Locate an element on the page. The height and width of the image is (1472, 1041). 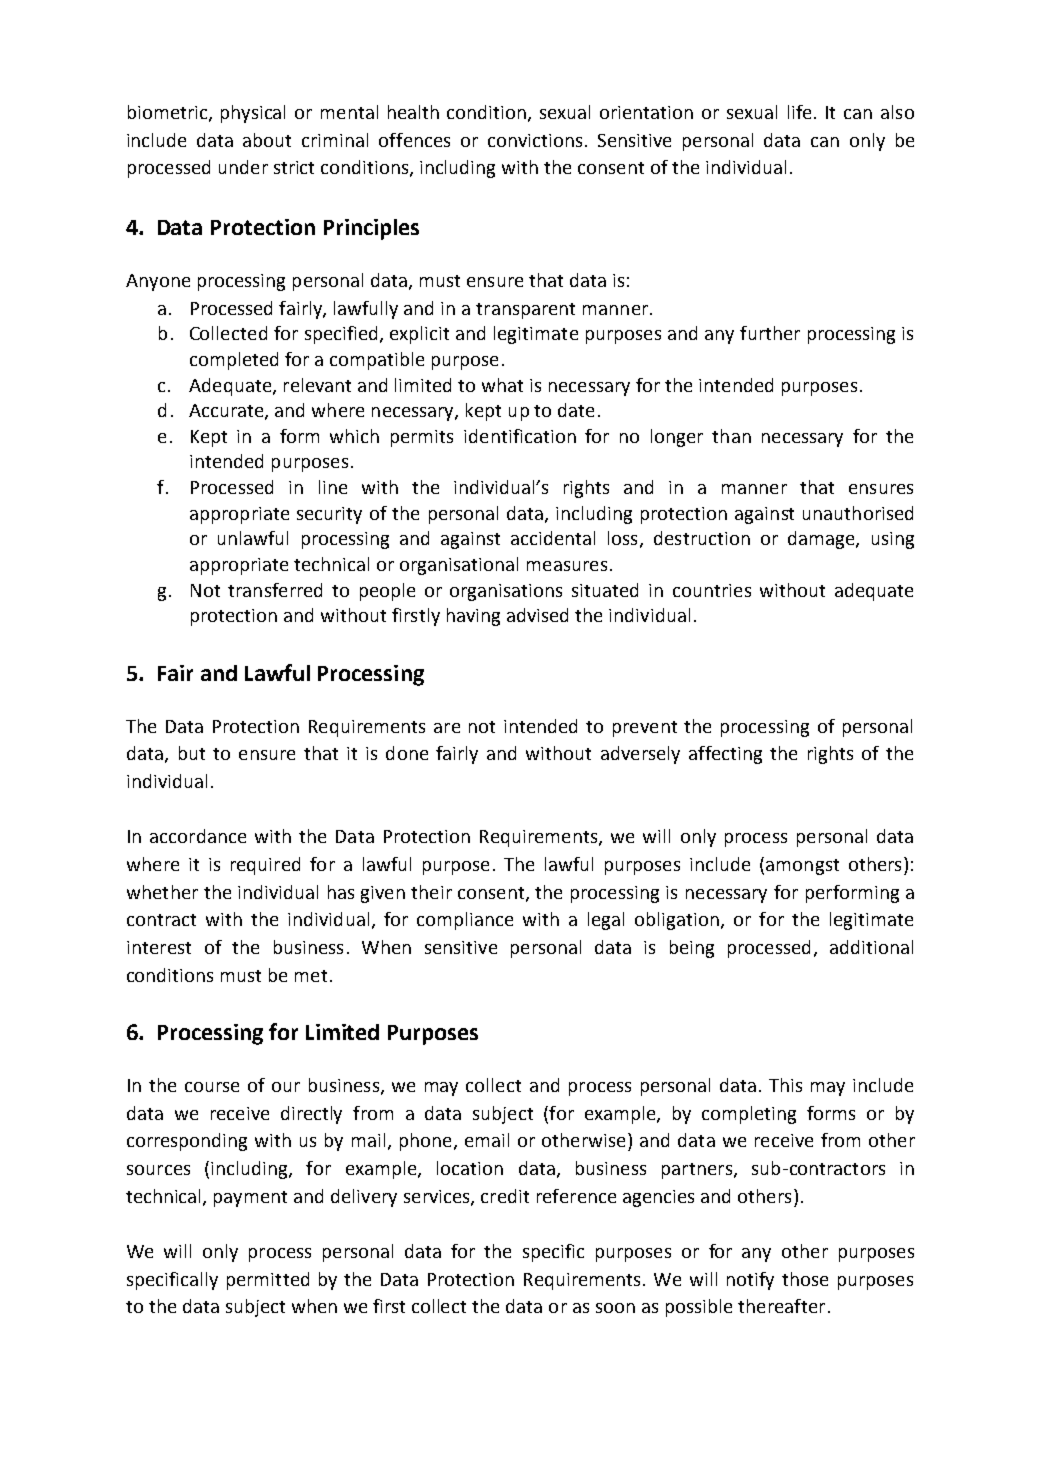
but is located at coordinates (192, 753).
